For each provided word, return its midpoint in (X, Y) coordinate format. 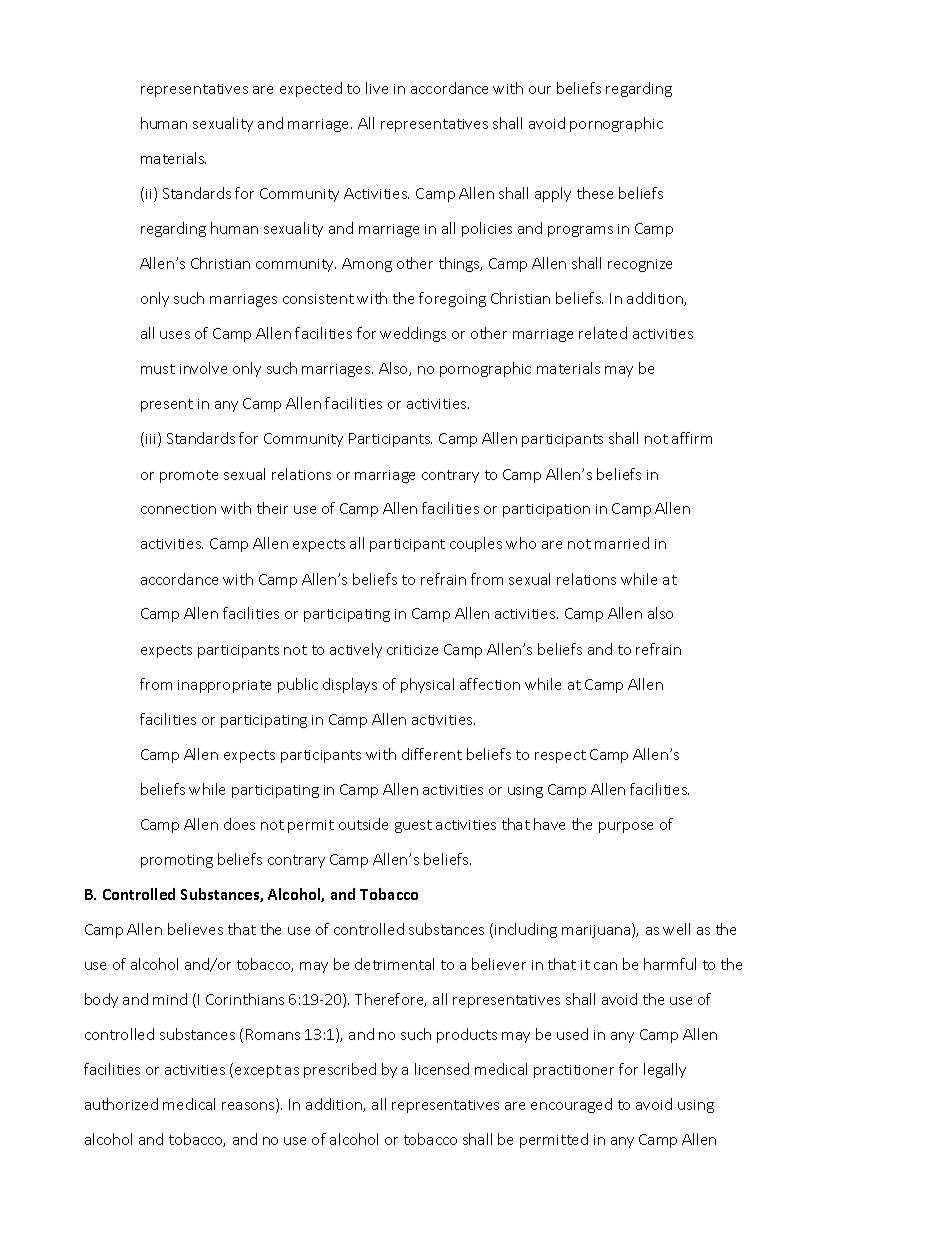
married (622, 543)
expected (311, 89)
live (377, 88)
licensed (442, 1069)
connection (178, 509)
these (595, 193)
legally (665, 1070)
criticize (412, 650)
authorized (121, 1104)
